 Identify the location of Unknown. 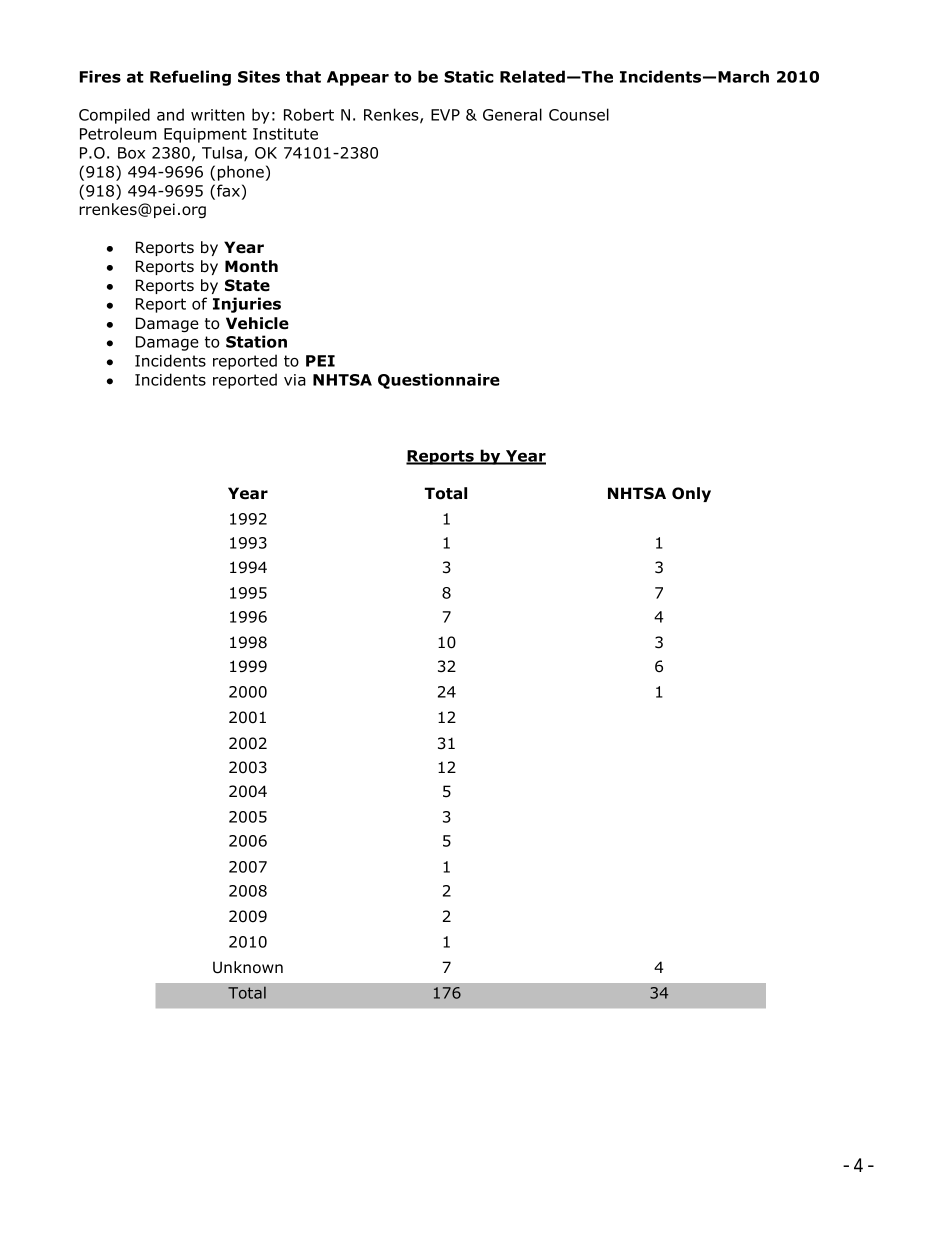
(248, 967).
